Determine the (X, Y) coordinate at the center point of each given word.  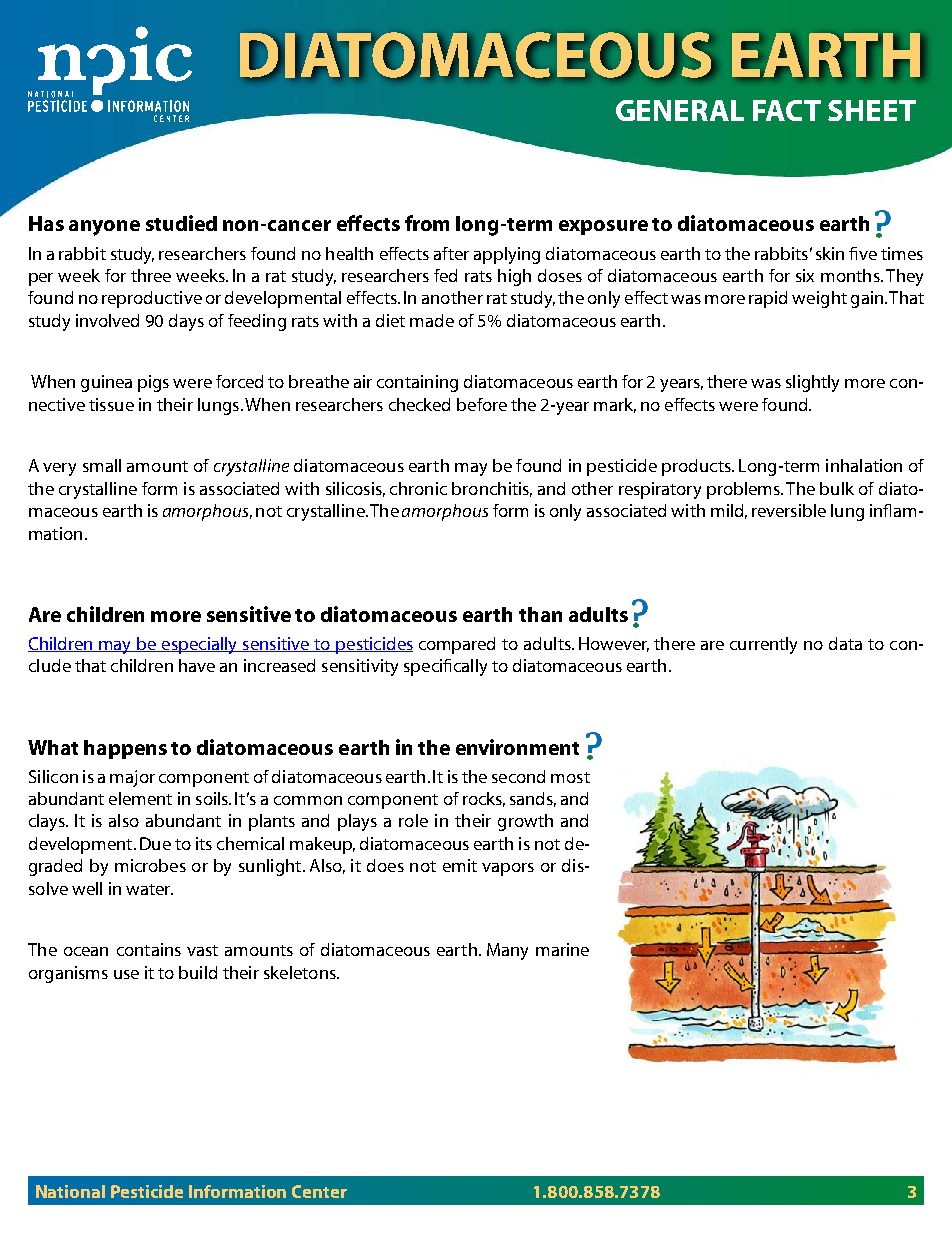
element (140, 798)
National (70, 1191)
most (570, 777)
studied (181, 223)
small (102, 465)
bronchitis (492, 489)
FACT (787, 110)
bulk (837, 488)
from (427, 223)
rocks (484, 799)
